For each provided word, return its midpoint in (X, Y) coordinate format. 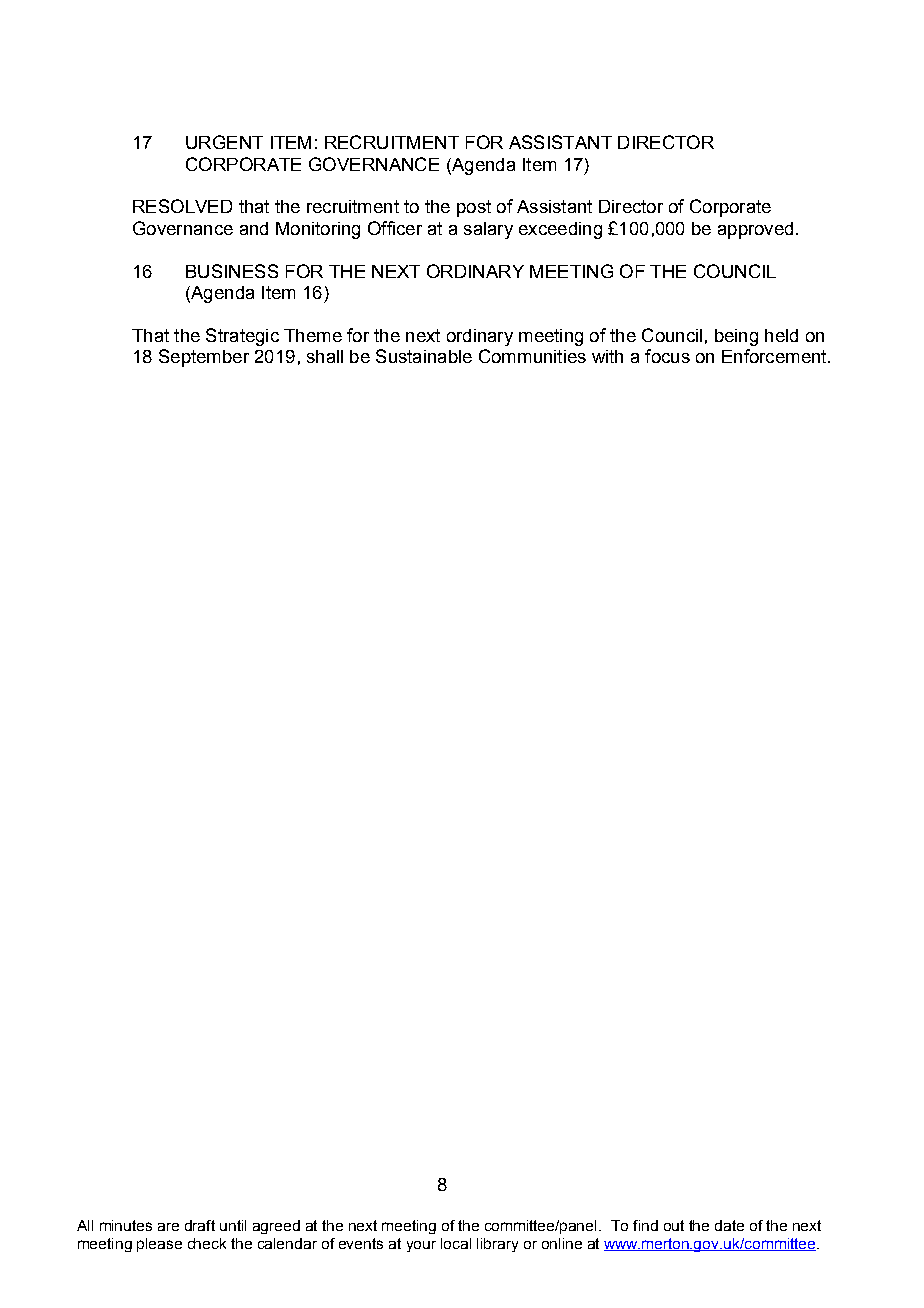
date (729, 1225)
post (474, 208)
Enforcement (775, 356)
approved (755, 230)
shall (325, 356)
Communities (532, 356)
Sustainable (424, 356)
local (456, 1243)
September (204, 358)
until (233, 1225)
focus (667, 356)
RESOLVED (182, 206)
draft (200, 1225)
